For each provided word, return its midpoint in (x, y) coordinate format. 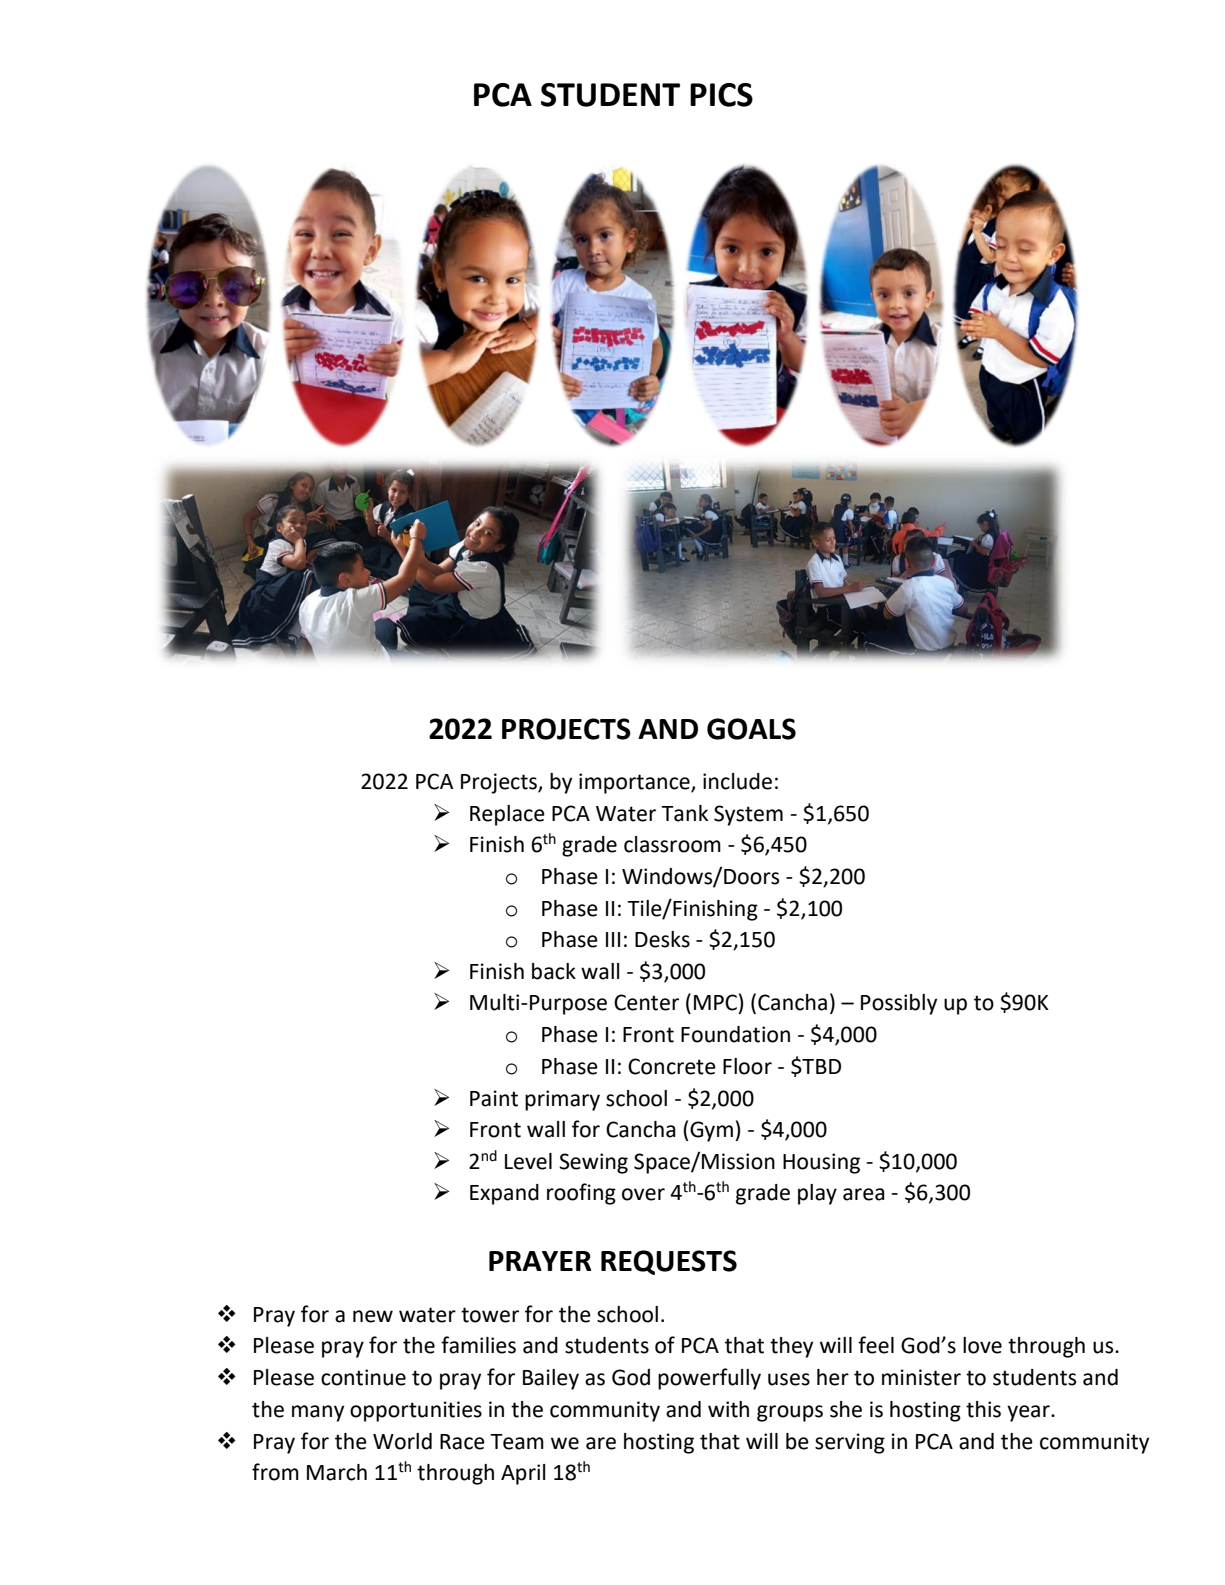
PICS (721, 95)
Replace (507, 815)
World (402, 1441)
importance (635, 783)
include (737, 781)
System (748, 815)
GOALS (751, 729)
